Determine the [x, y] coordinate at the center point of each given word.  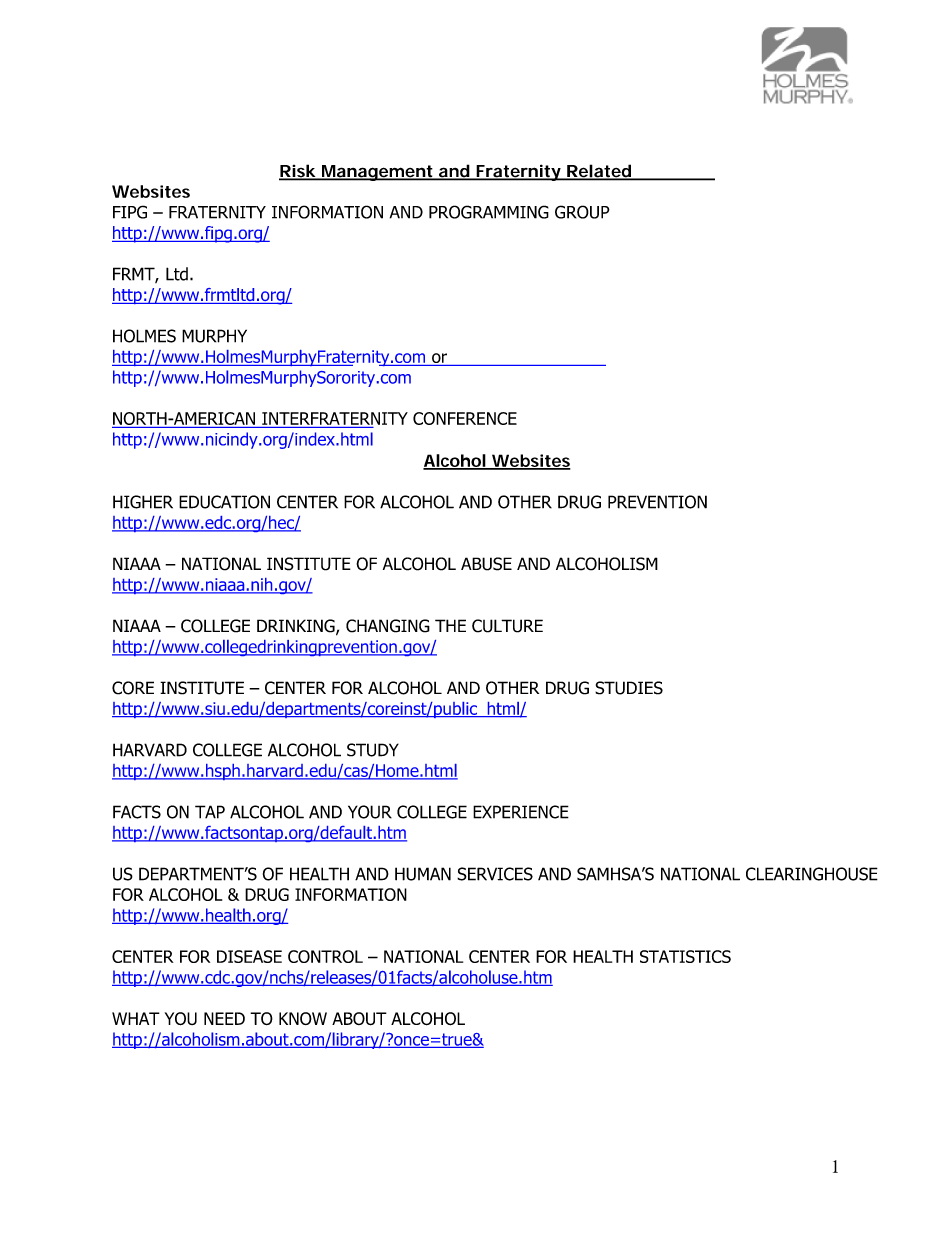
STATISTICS [685, 956]
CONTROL [325, 956]
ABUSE [486, 564]
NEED [224, 1018]
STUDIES [629, 688]
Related [598, 172]
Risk [298, 172]
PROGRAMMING [489, 212]
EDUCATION [224, 502]
